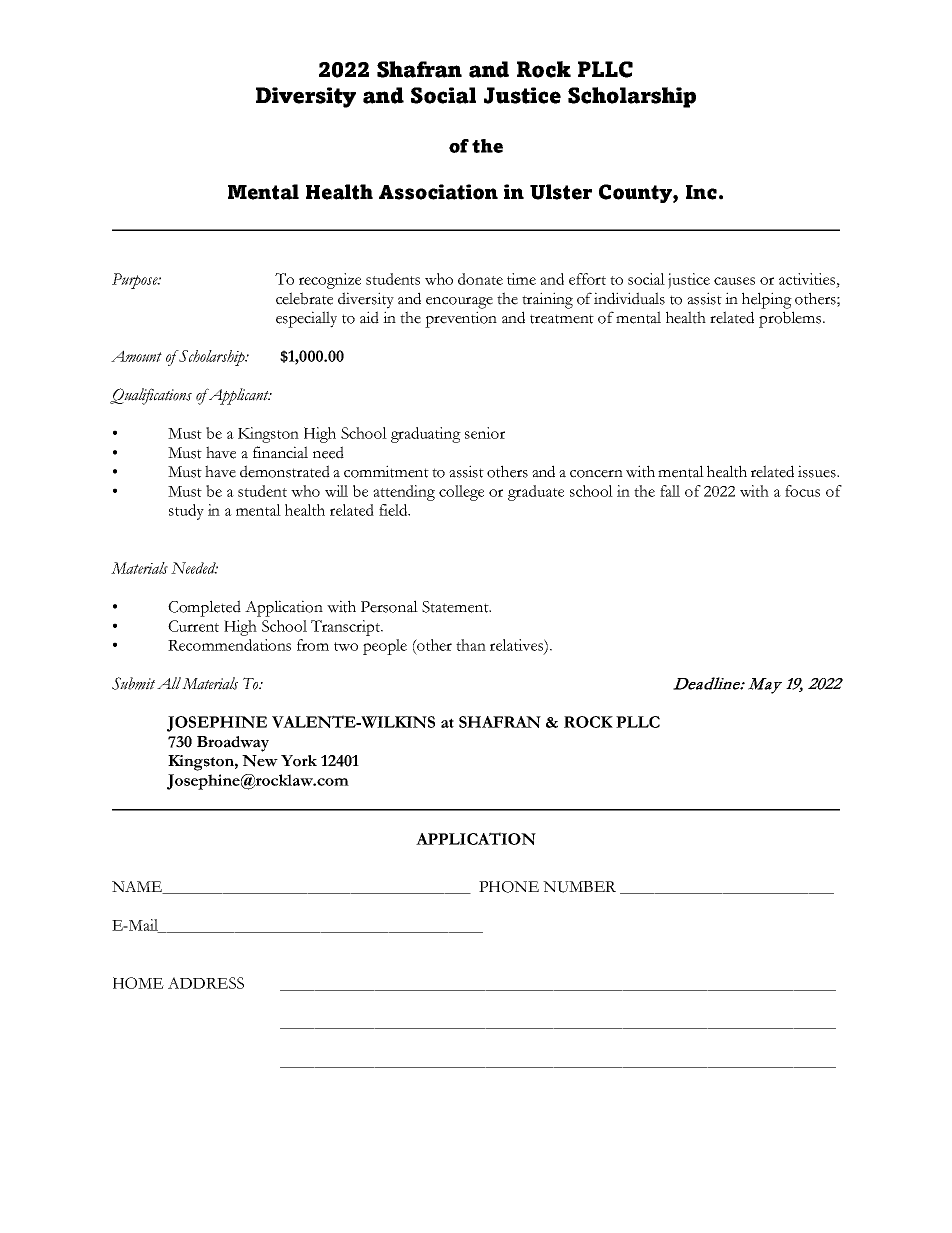  Describe the element at coordinates (204, 608) in the screenshot. I see `Completed` at that location.
